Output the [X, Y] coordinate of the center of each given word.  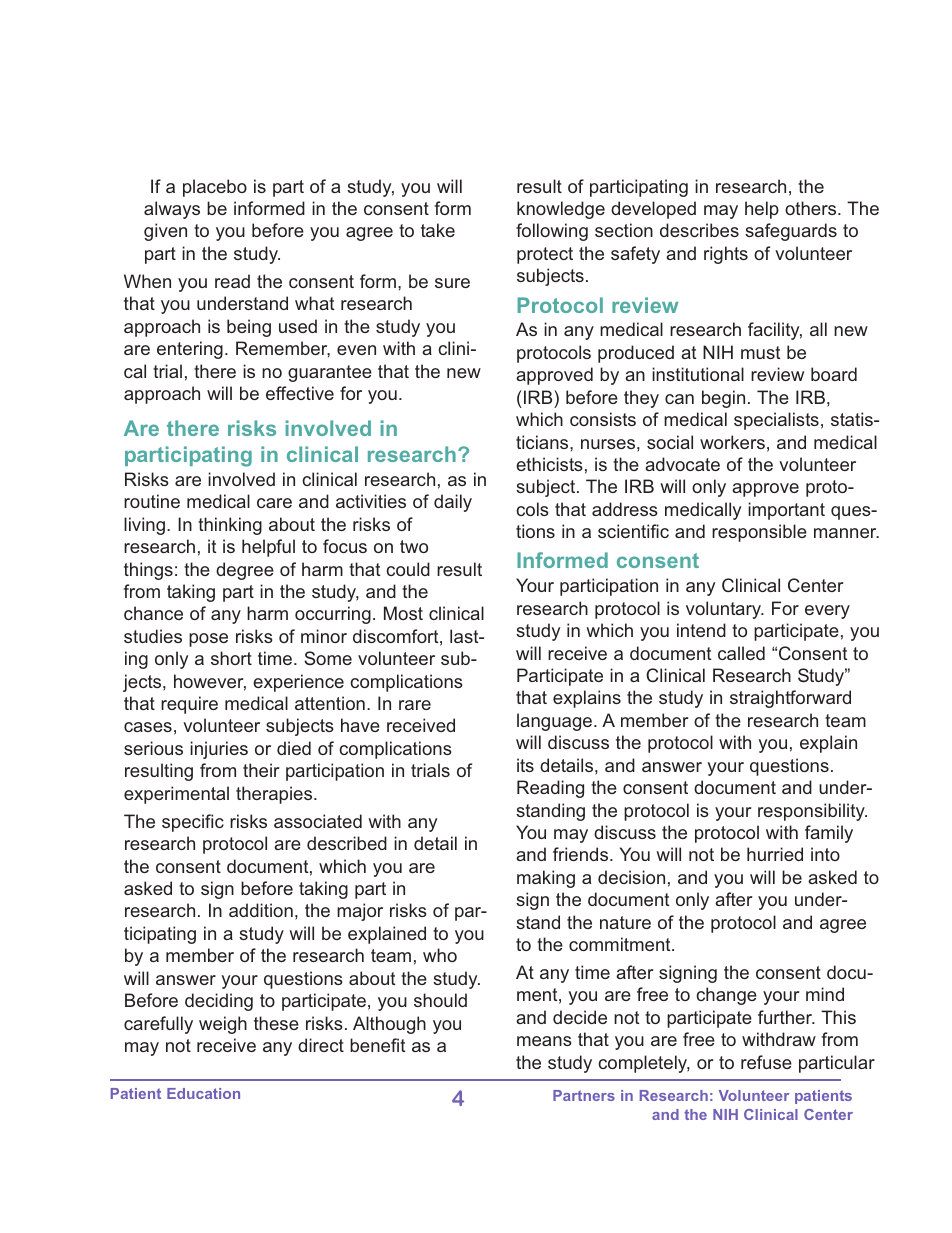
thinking [230, 526]
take [438, 230]
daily [453, 503]
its [525, 765]
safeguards [791, 232]
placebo [215, 188]
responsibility [812, 812]
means [544, 1041]
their [261, 770]
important [786, 511]
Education [203, 1093]
